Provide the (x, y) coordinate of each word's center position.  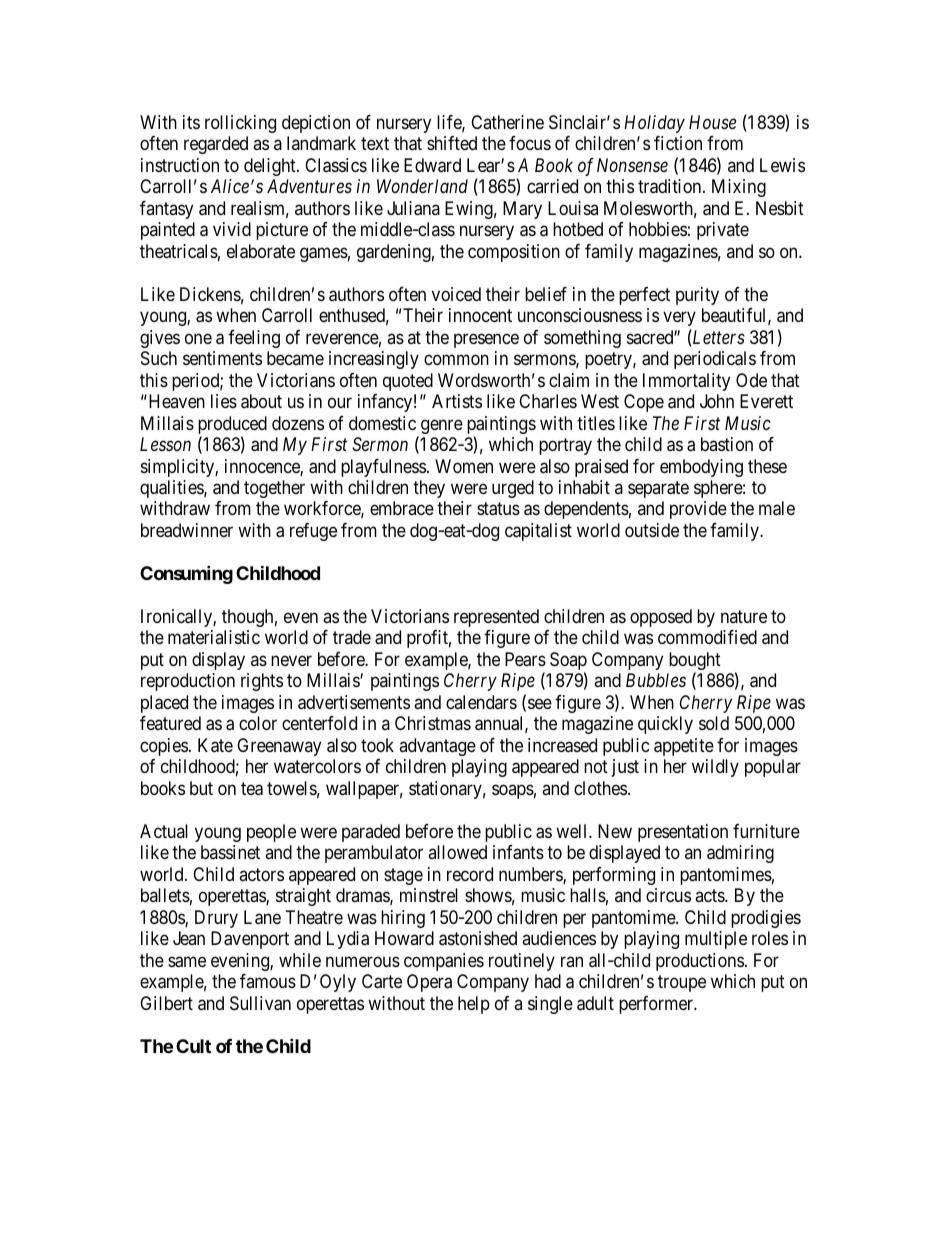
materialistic (214, 637)
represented (496, 618)
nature (744, 616)
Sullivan (260, 1003)
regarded (216, 145)
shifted (452, 143)
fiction (678, 143)
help (474, 1005)
